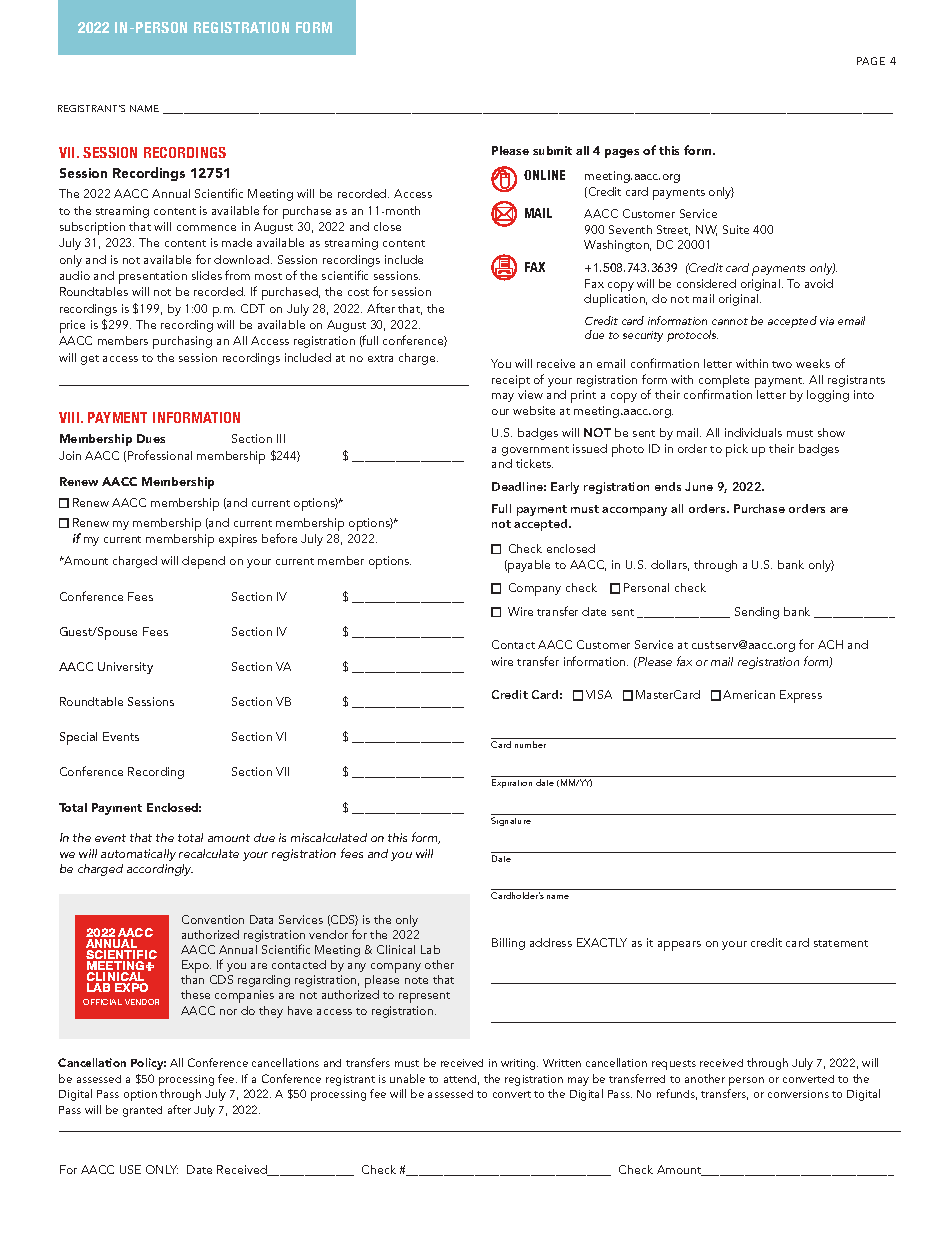 This image has width=952, height=1233. Describe the element at coordinates (206, 228) in the image. I see `commence` at that location.
